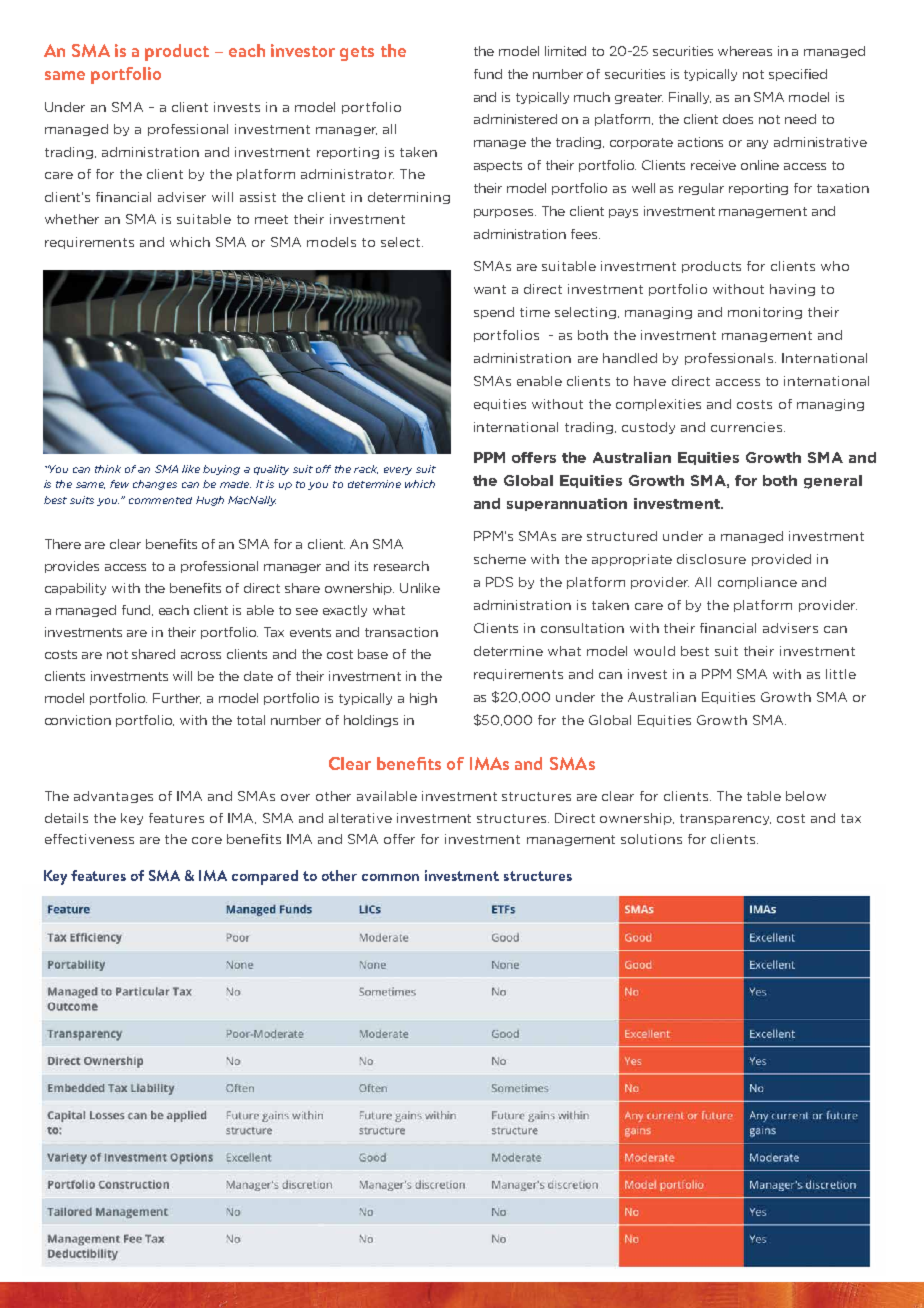 The height and width of the screenshot is (1308, 924). I want to click on transaction, so click(401, 632).
